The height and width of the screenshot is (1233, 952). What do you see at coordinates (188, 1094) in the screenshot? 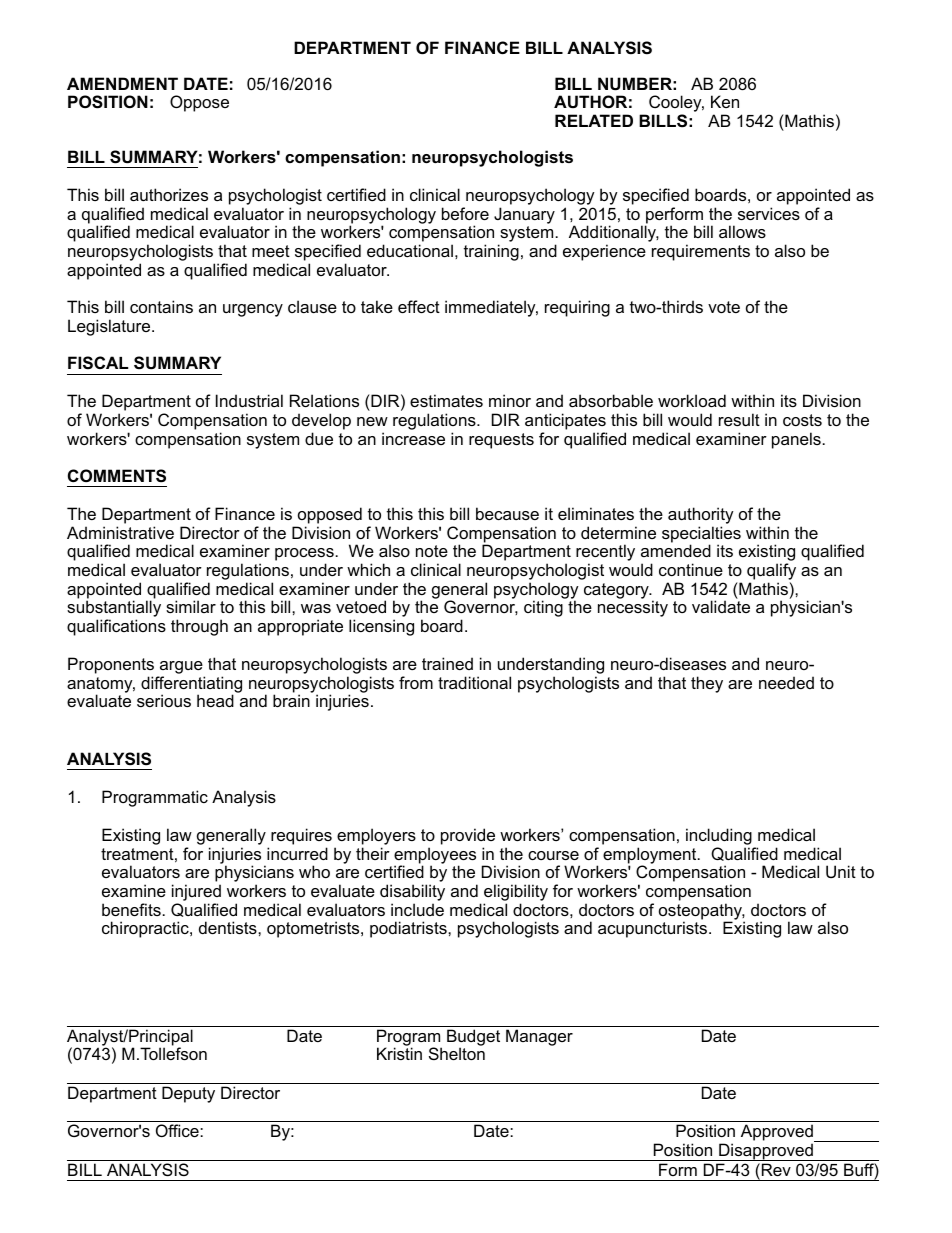
I see `Deputy` at bounding box center [188, 1094].
